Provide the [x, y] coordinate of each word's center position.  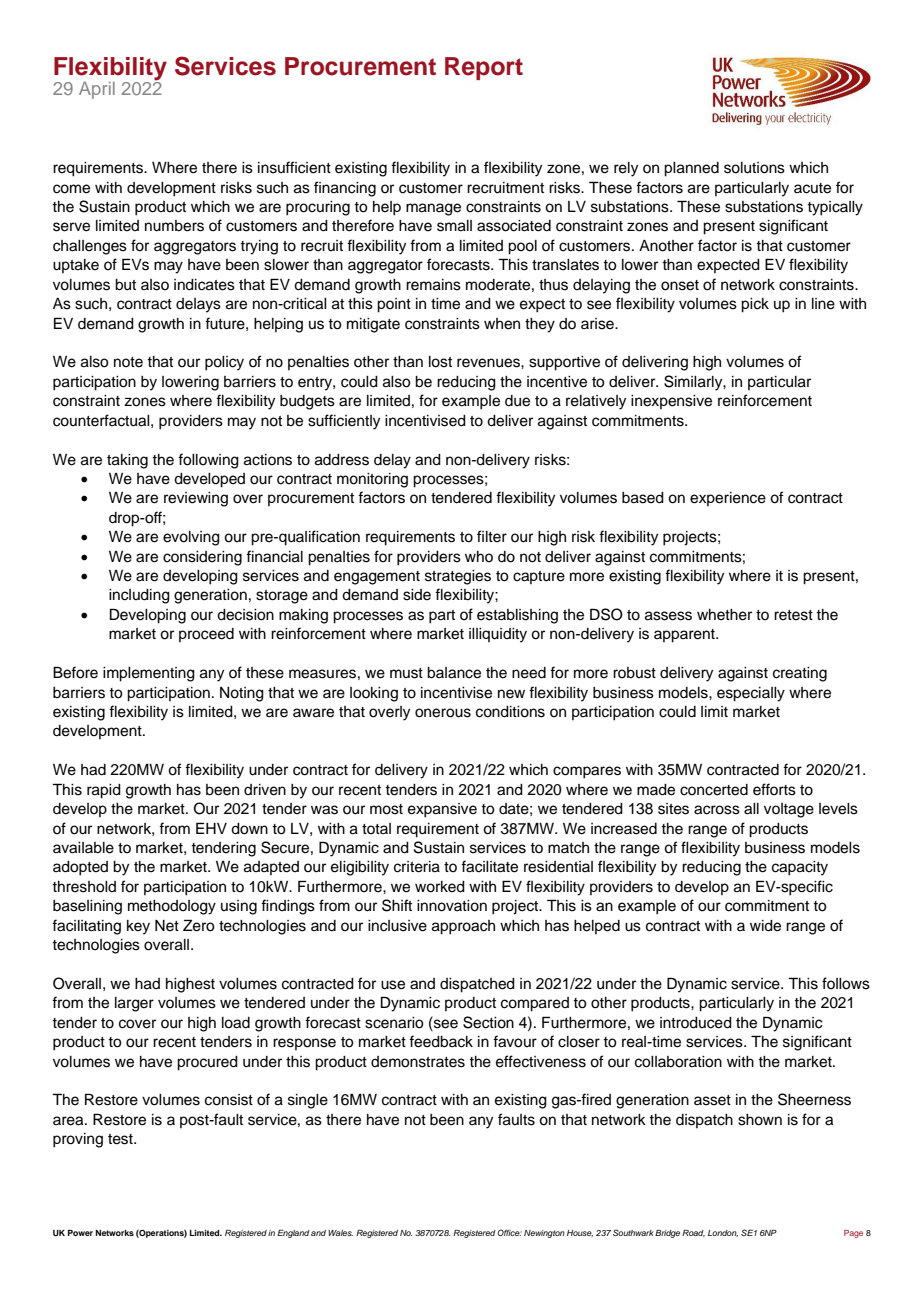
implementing [149, 674]
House [580, 1233]
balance [454, 673]
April [97, 90]
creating [800, 674]
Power [80, 1233]
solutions [754, 168]
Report [484, 68]
